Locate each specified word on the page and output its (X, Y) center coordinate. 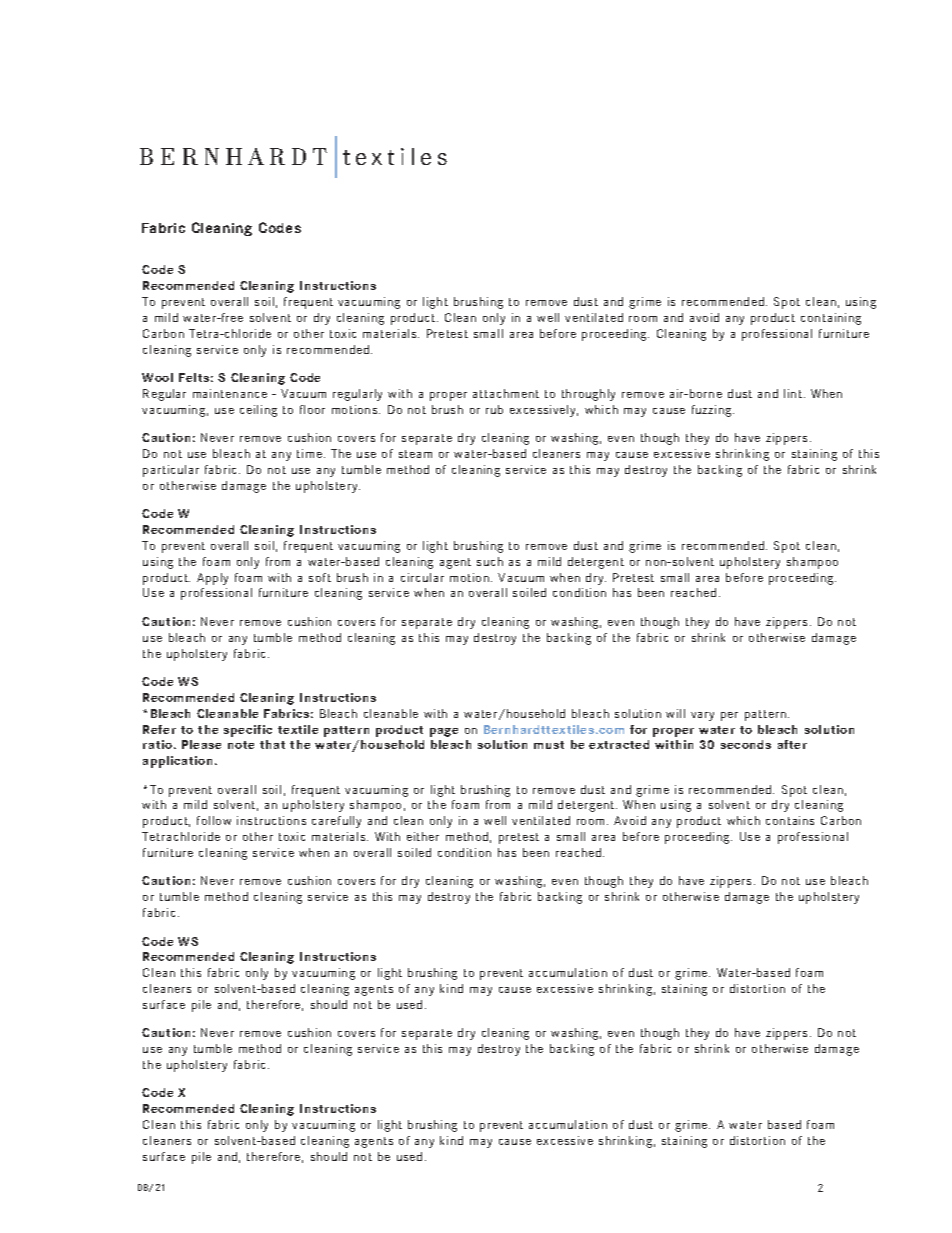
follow (214, 820)
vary (702, 716)
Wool (157, 377)
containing (831, 319)
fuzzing (713, 411)
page (444, 732)
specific (248, 731)
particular (171, 471)
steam (415, 454)
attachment (506, 393)
